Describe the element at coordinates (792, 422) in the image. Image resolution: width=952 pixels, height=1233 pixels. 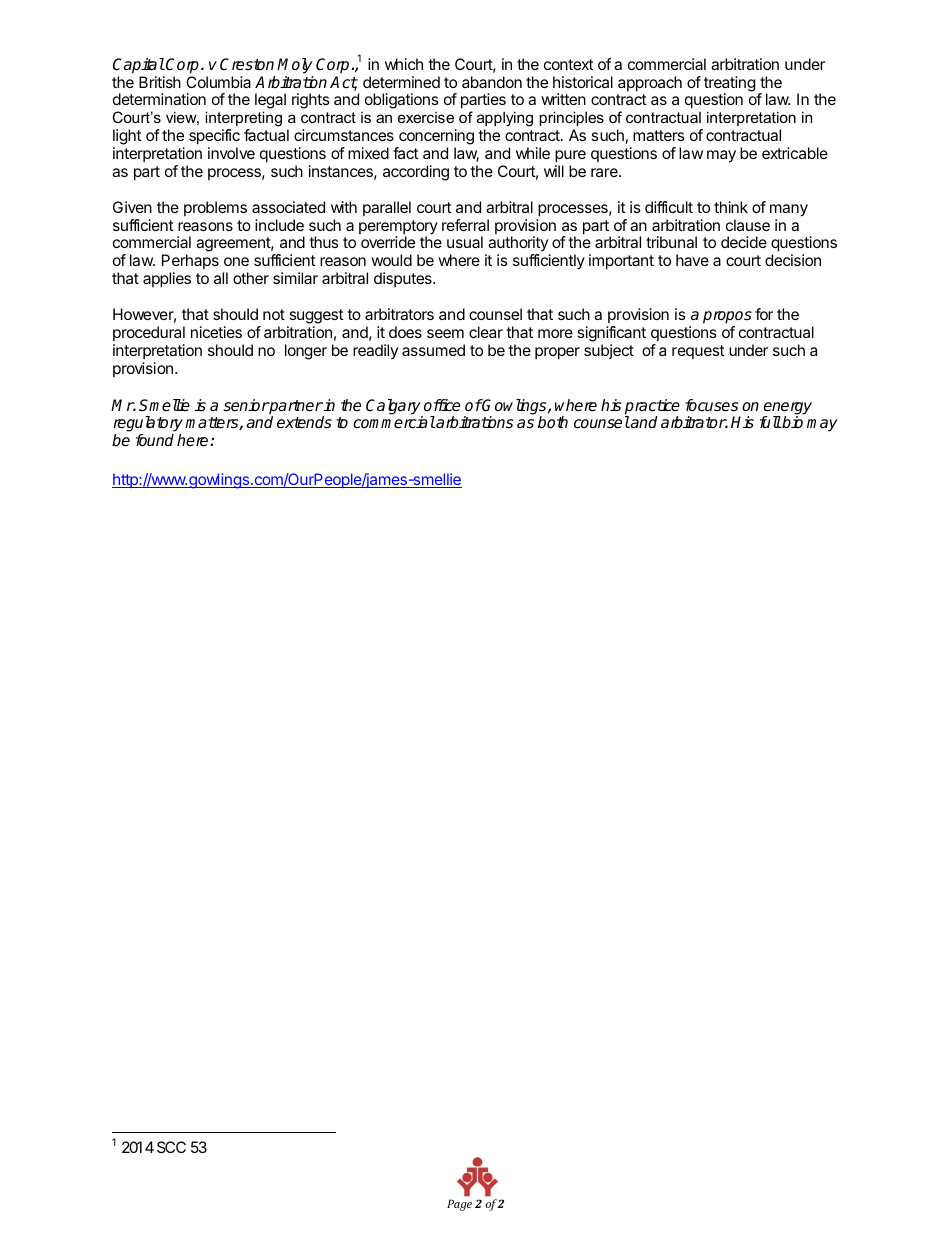
I see `bio` at that location.
